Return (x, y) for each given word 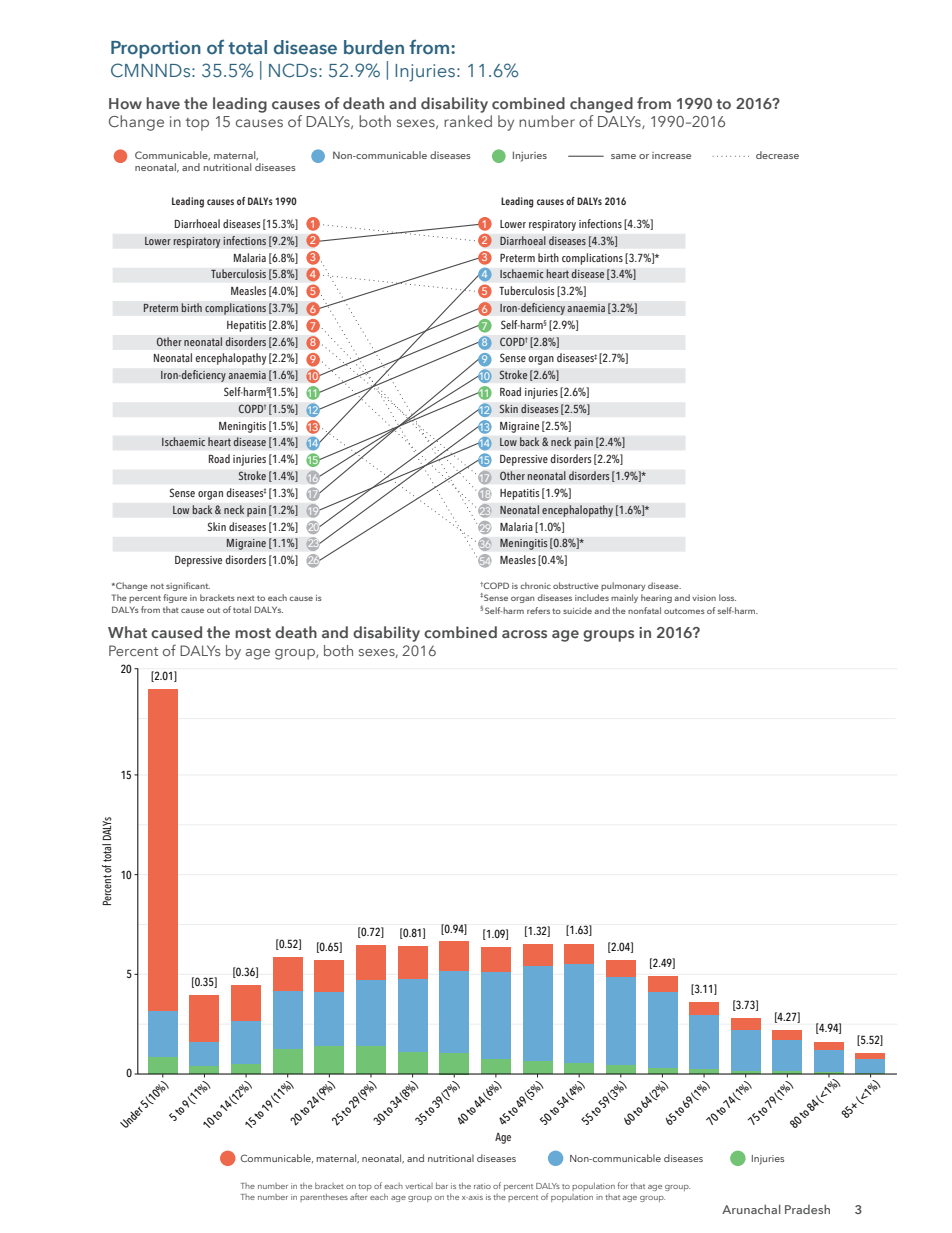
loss (727, 597)
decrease (777, 155)
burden (374, 47)
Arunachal (751, 1209)
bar (442, 1185)
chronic (536, 585)
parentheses (324, 1197)
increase (671, 155)
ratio (482, 1186)
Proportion (156, 49)
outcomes (684, 611)
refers (538, 610)
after (359, 1195)
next (246, 598)
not (157, 586)
